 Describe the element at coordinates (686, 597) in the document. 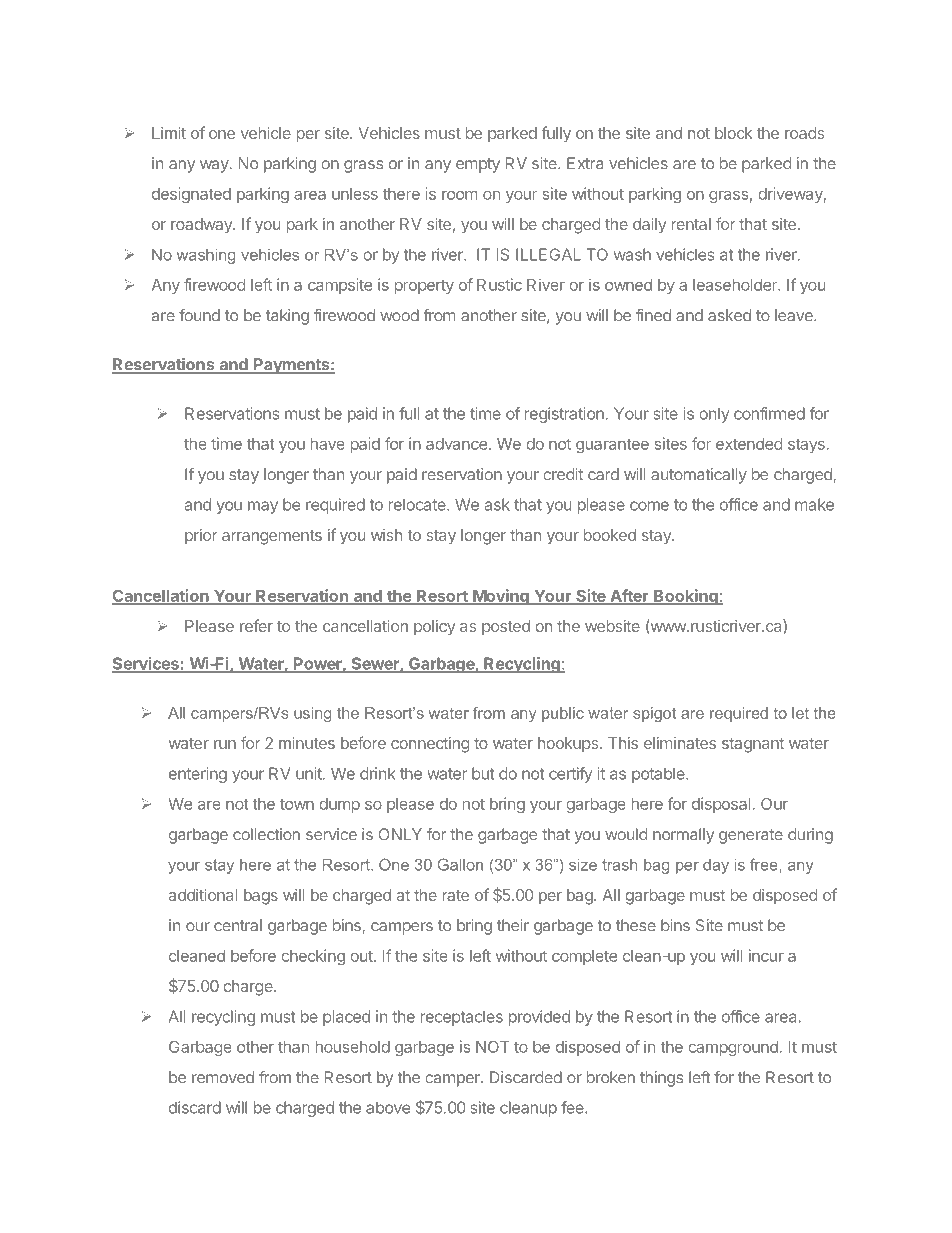

I see `Booking` at that location.
